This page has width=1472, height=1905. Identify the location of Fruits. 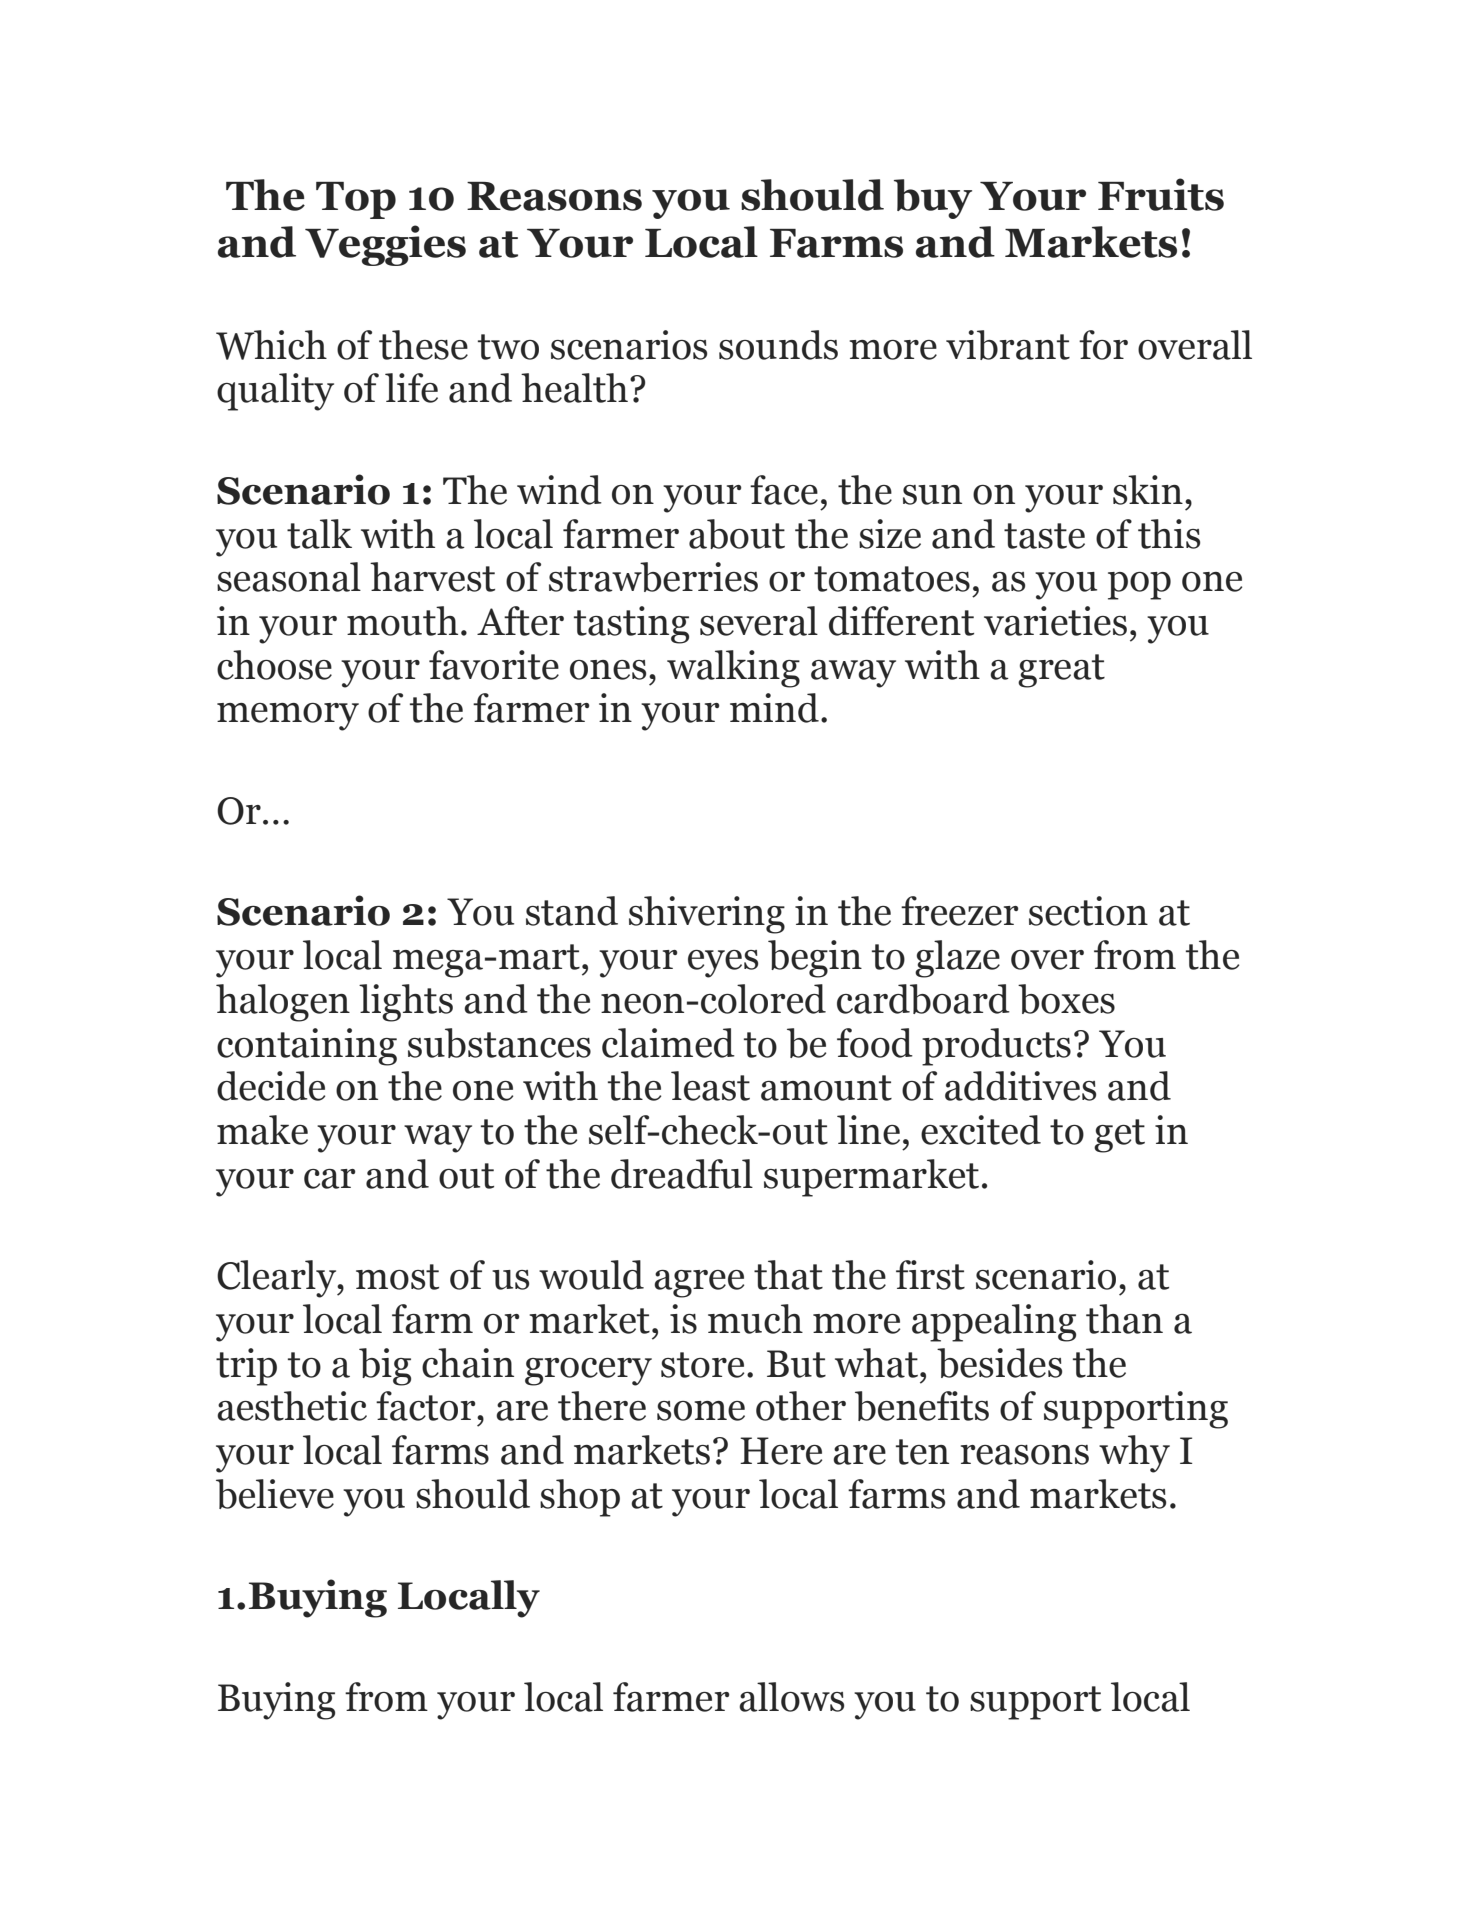
(1161, 194).
